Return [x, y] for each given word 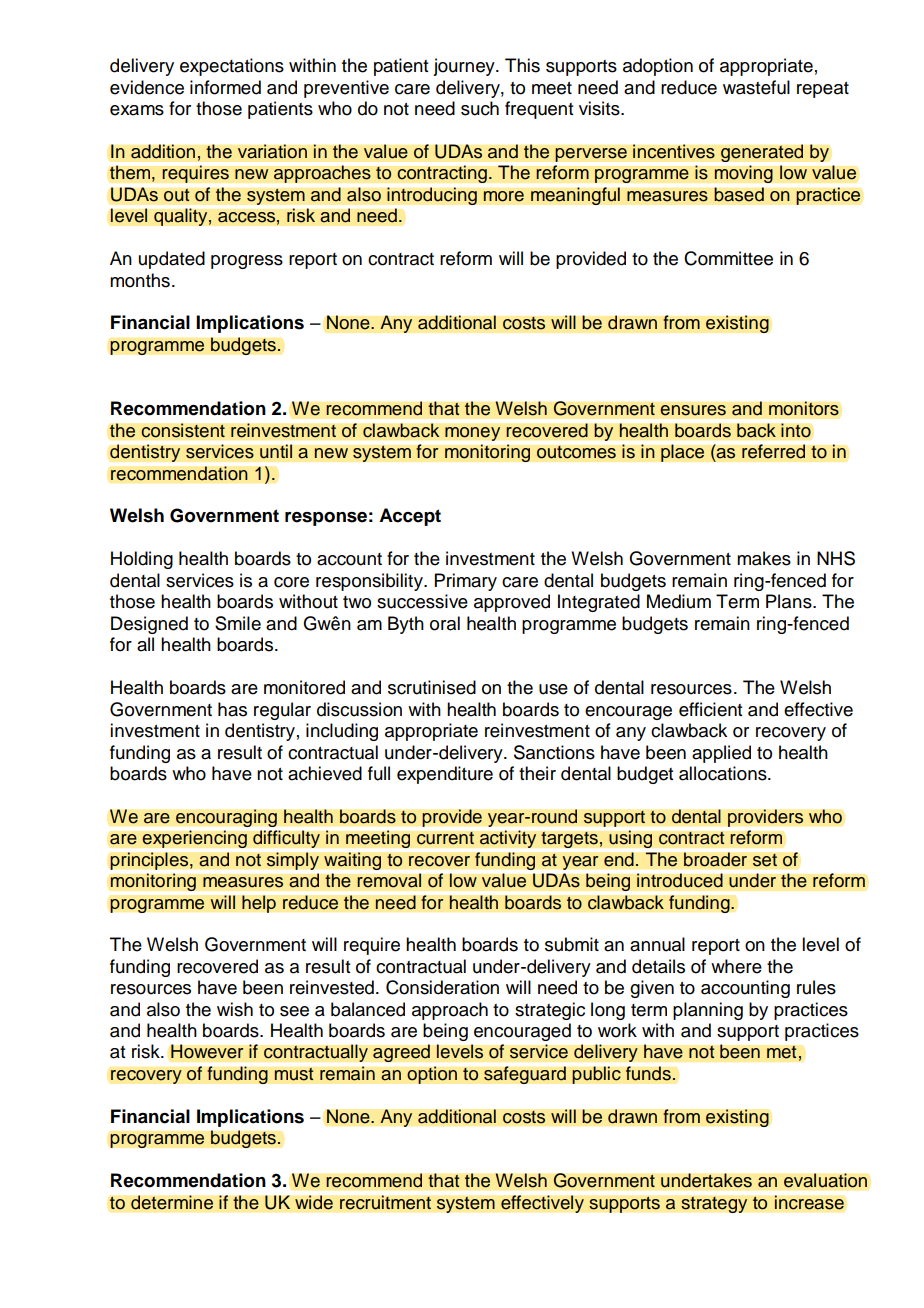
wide [314, 1202]
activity [508, 839]
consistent [183, 430]
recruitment [385, 1202]
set [765, 860]
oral [445, 623]
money [473, 434]
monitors [803, 408]
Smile [238, 623]
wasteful [756, 87]
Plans [790, 601]
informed [225, 87]
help [259, 904]
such [480, 108]
